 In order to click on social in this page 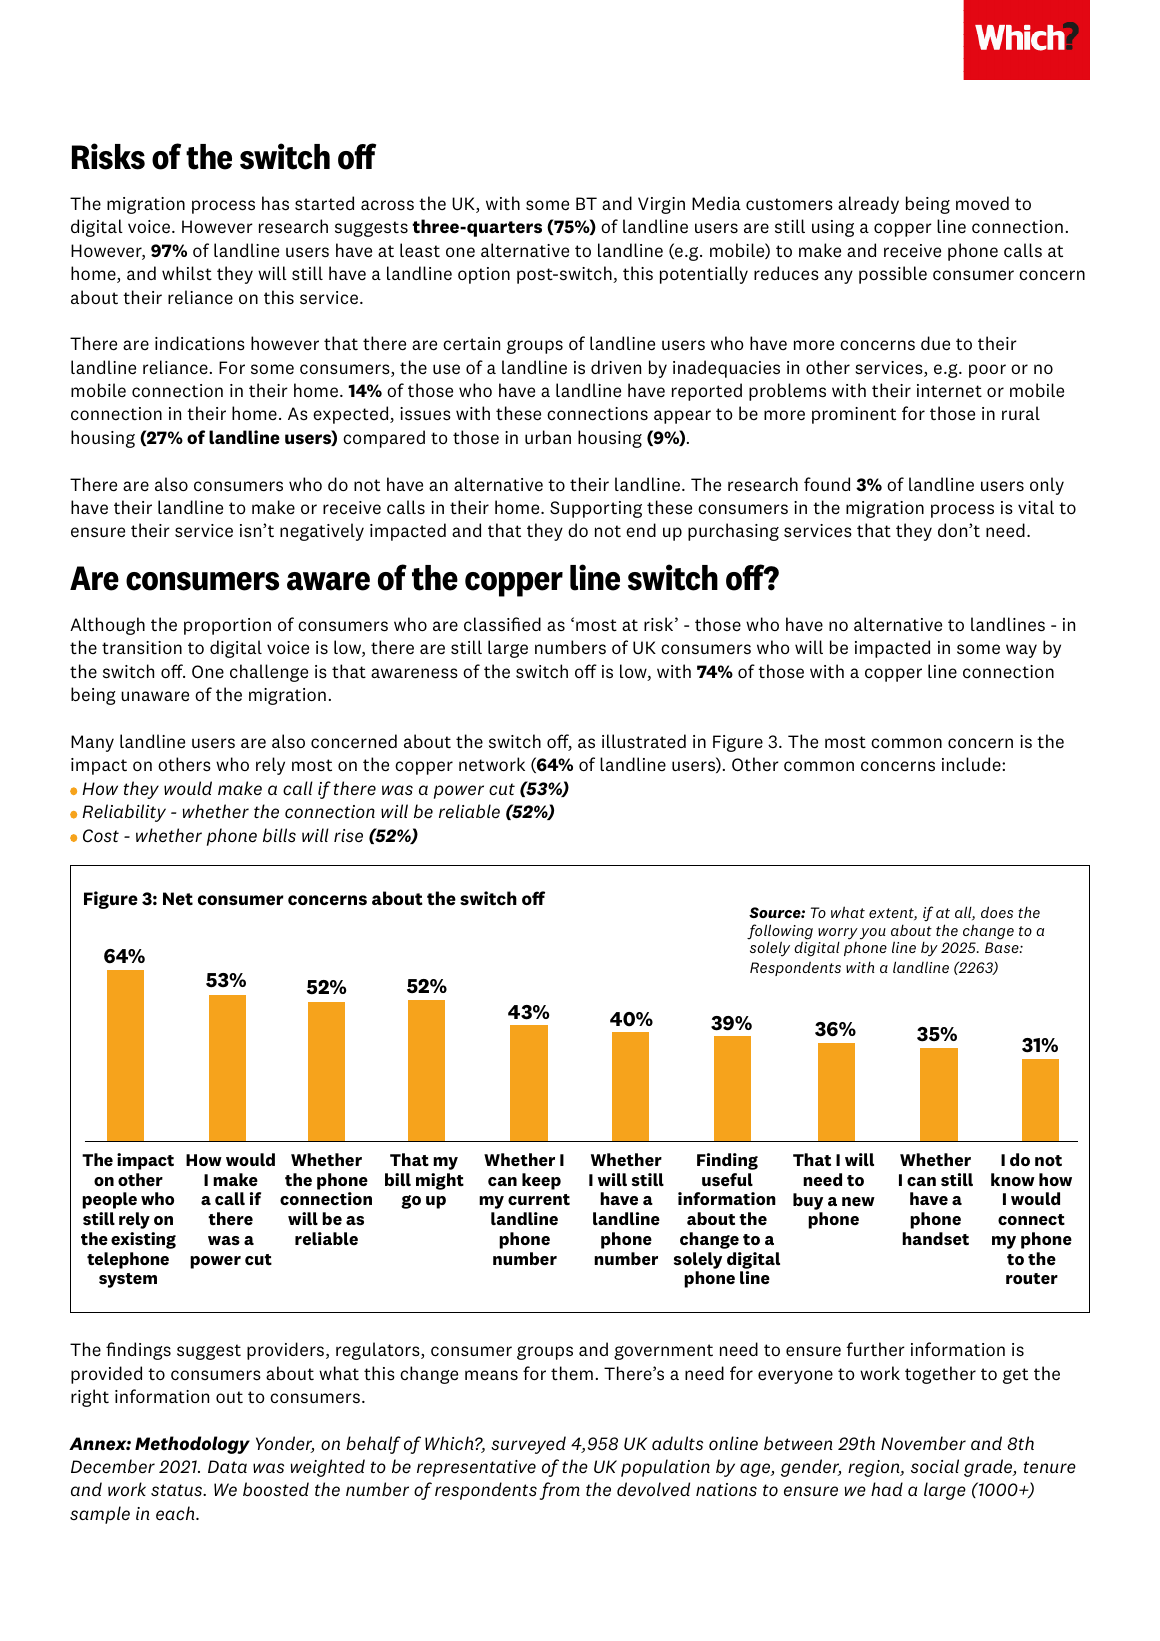, I will do `click(935, 1466)`.
